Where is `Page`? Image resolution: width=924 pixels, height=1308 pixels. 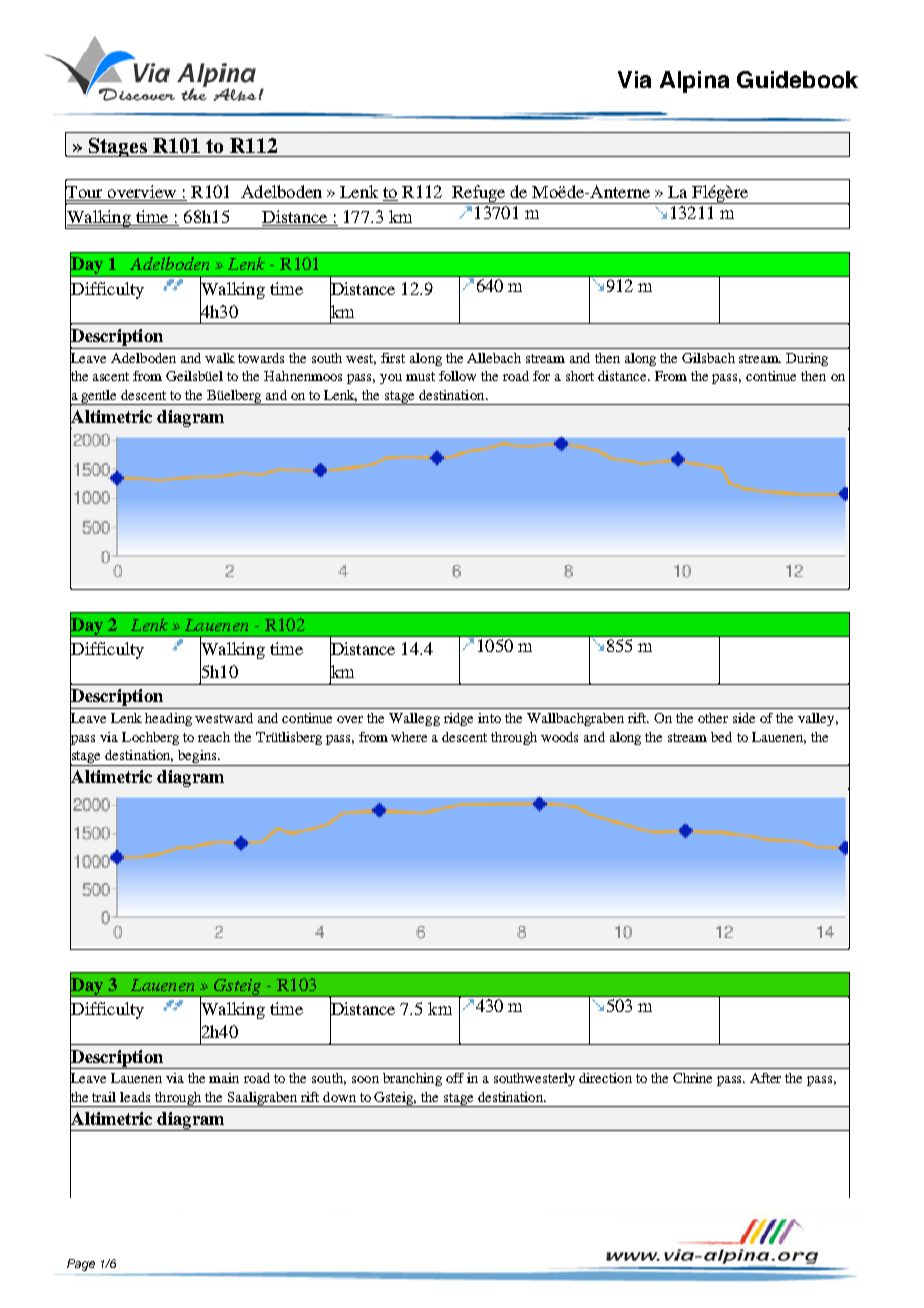
Page is located at coordinates (81, 1265).
